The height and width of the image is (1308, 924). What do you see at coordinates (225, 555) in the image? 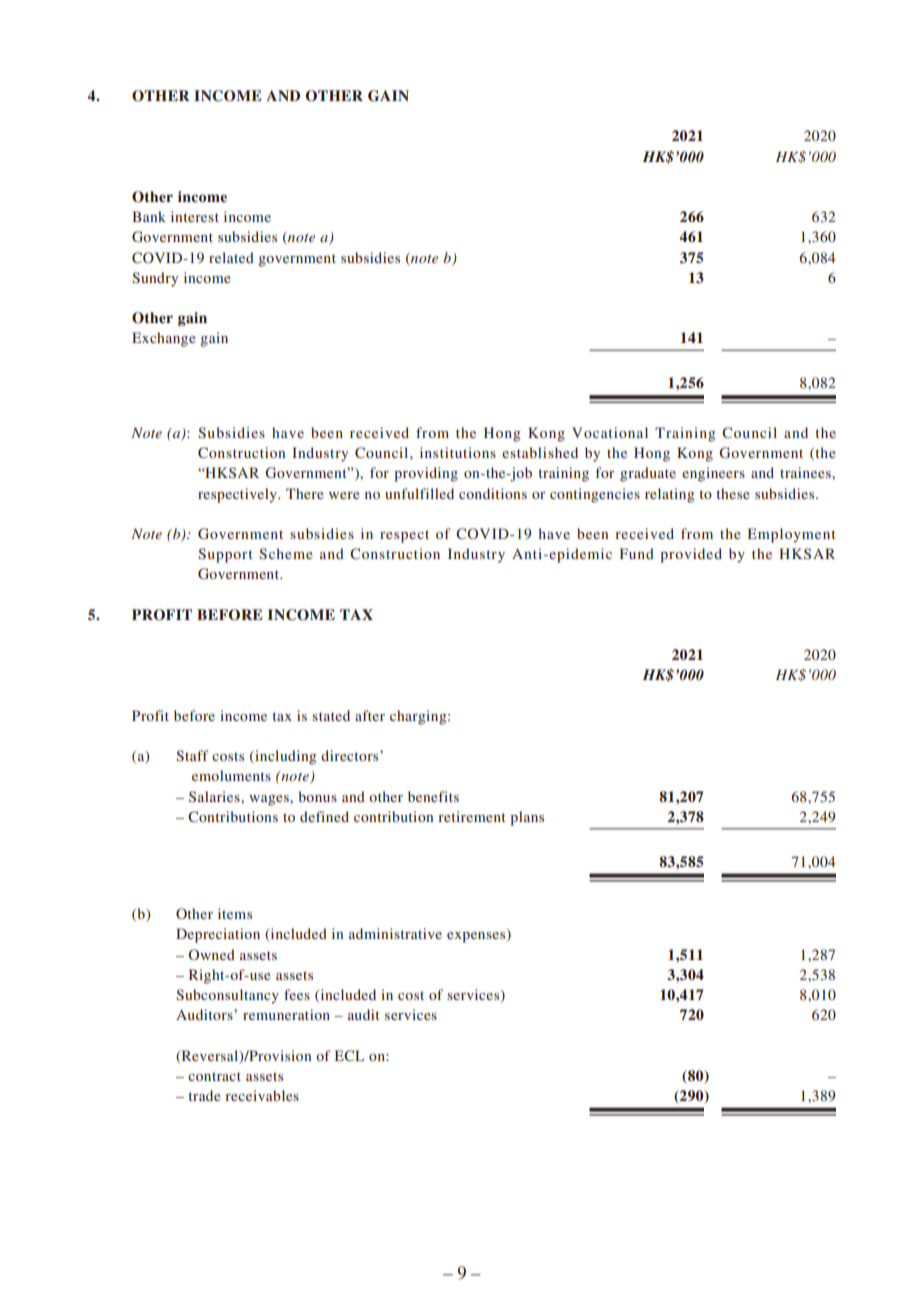
I see `Support` at bounding box center [225, 555].
